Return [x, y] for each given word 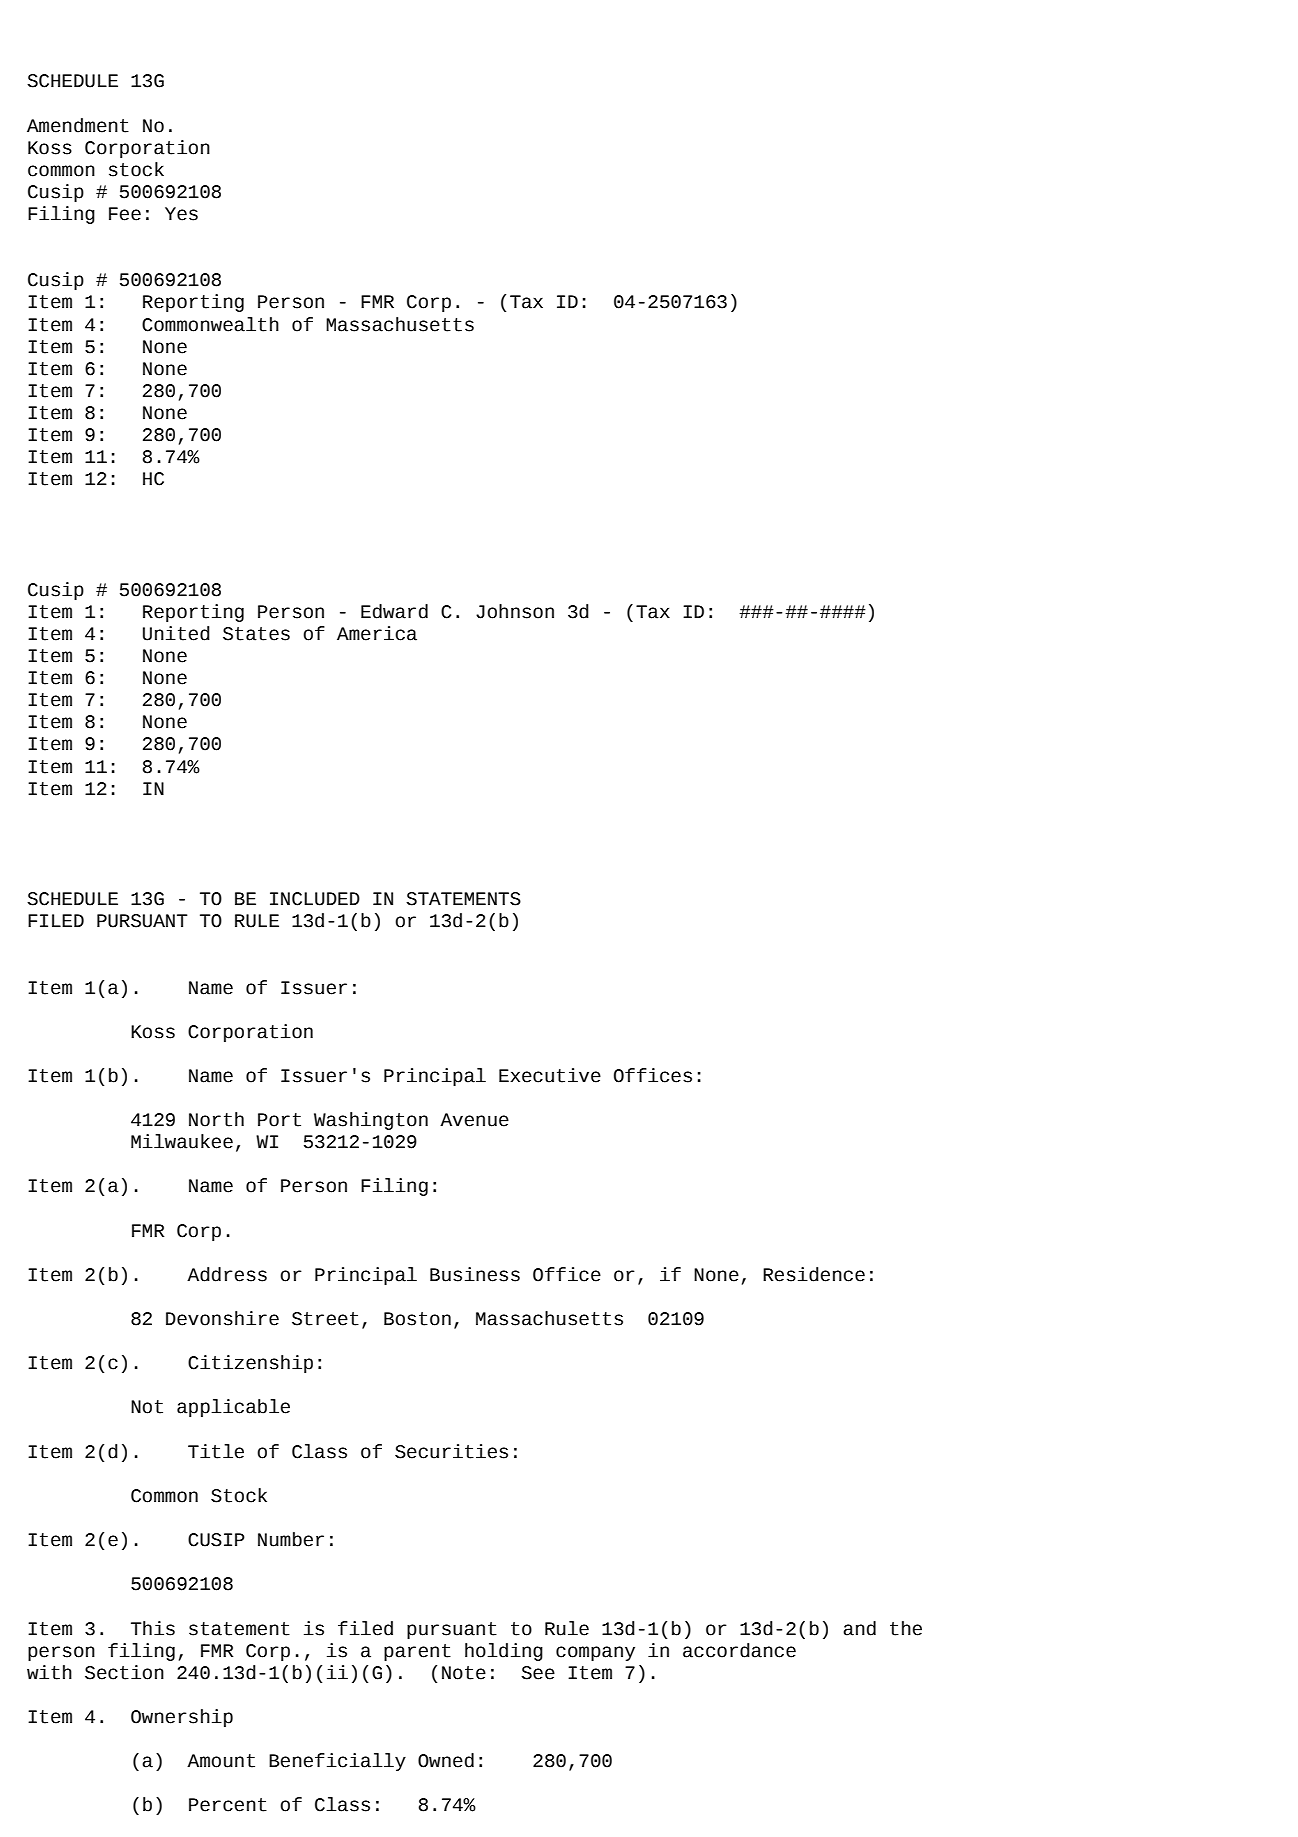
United [176, 633]
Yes [181, 214]
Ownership [182, 1718]
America [377, 633]
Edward [394, 611]
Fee [125, 214]
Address [227, 1274]
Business [475, 1274]
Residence [814, 1274]
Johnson [515, 611]
